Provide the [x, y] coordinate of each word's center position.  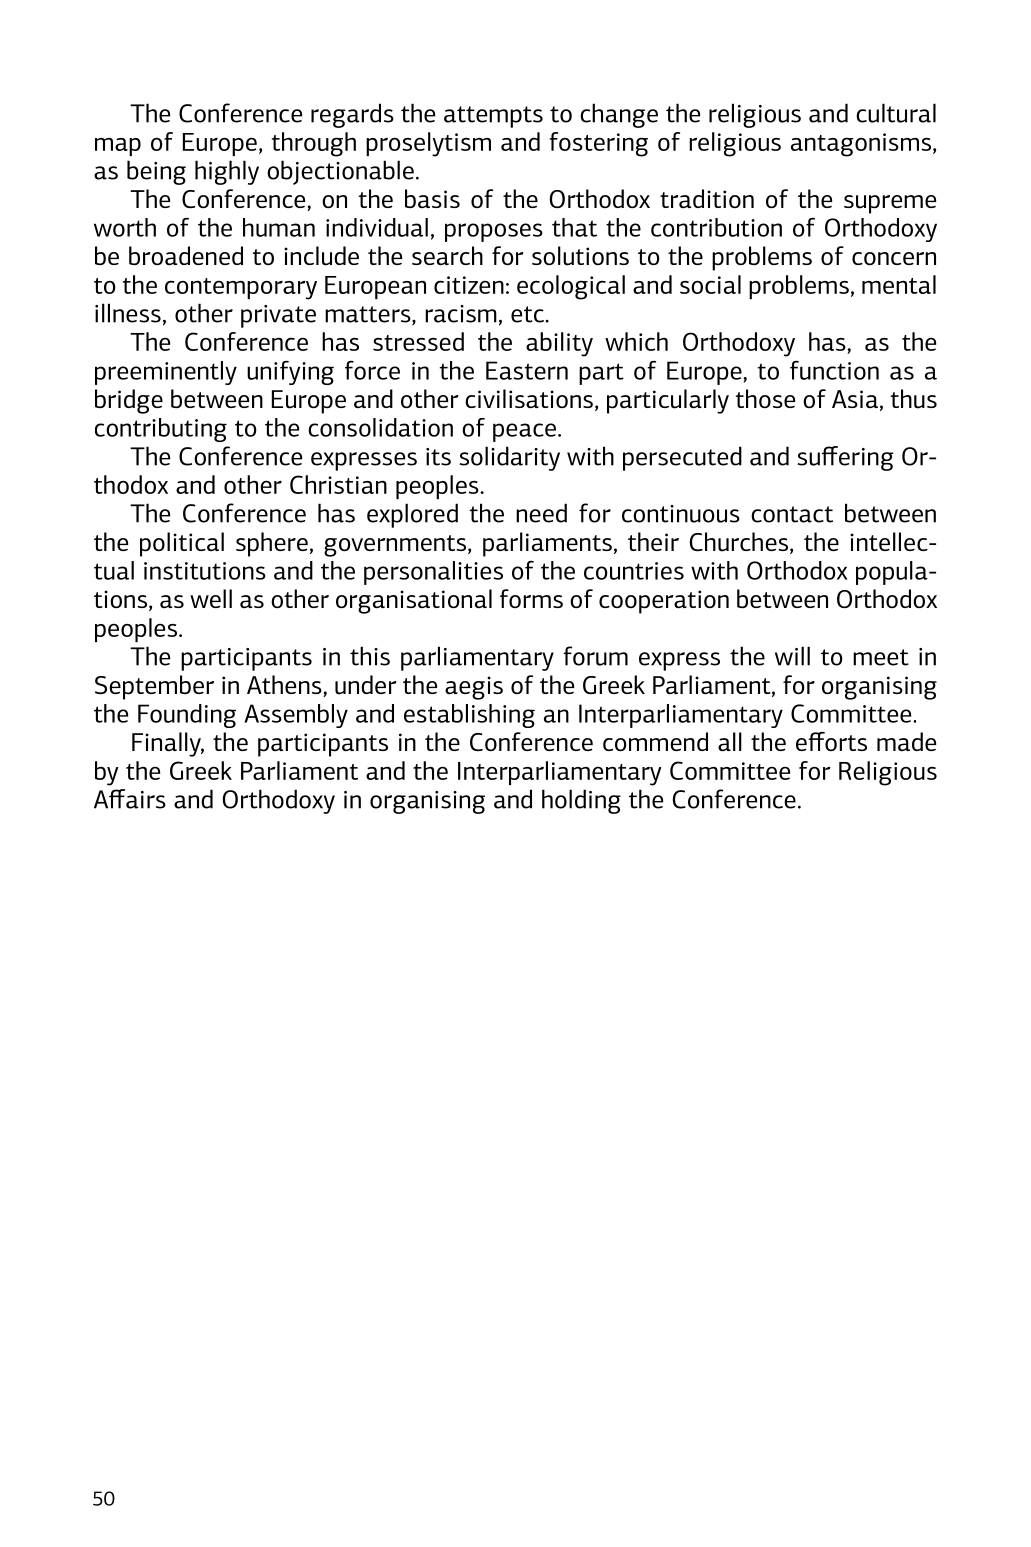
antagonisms [861, 145]
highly [227, 172]
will [792, 656]
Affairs [130, 799]
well [211, 598]
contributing [161, 430]
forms [531, 598]
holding [581, 801]
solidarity [509, 458]
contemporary [241, 289]
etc [529, 314]
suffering [845, 458]
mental [899, 284]
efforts [831, 741]
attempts [493, 117]
